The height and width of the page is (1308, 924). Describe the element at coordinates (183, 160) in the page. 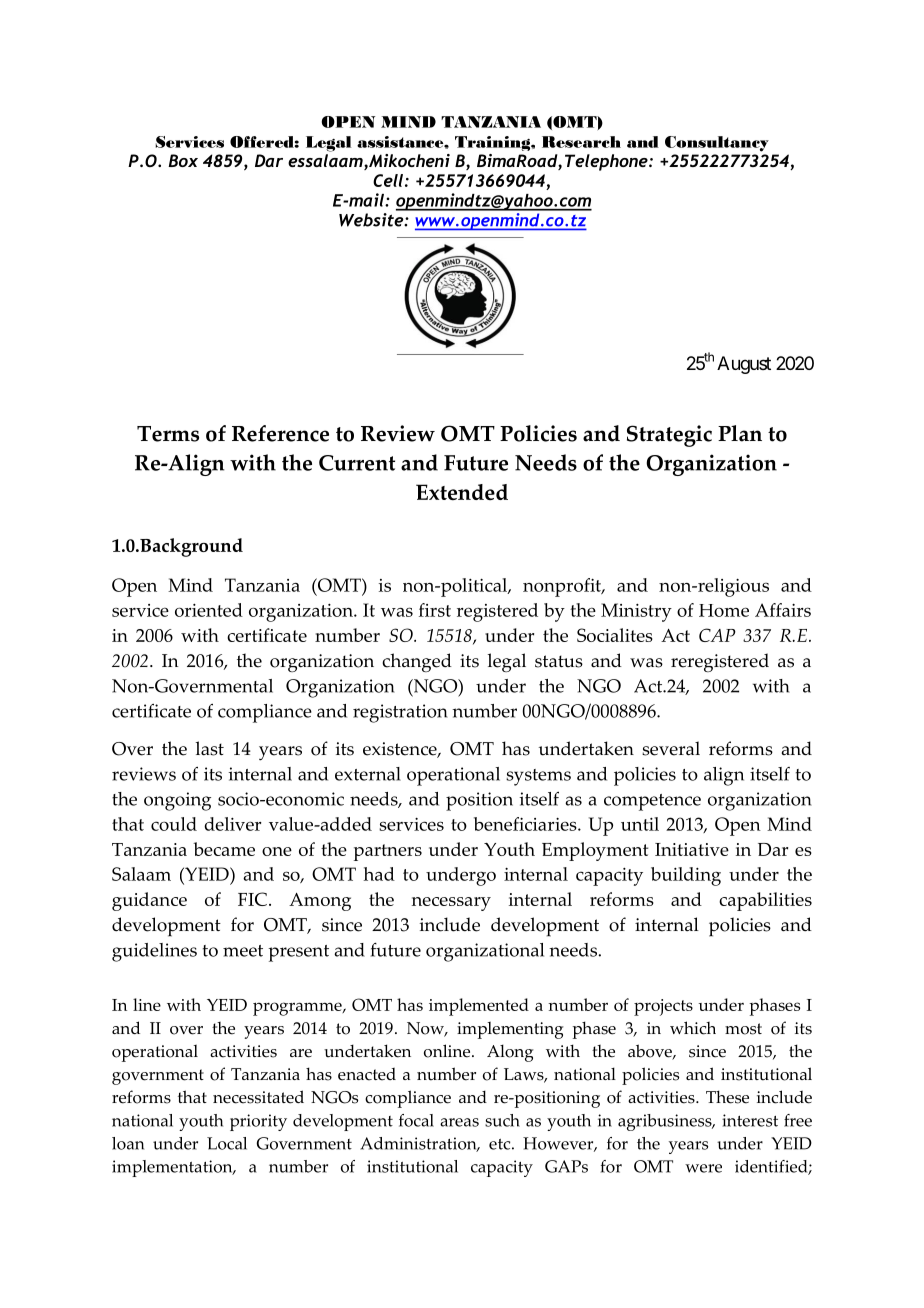

I see `Box` at that location.
